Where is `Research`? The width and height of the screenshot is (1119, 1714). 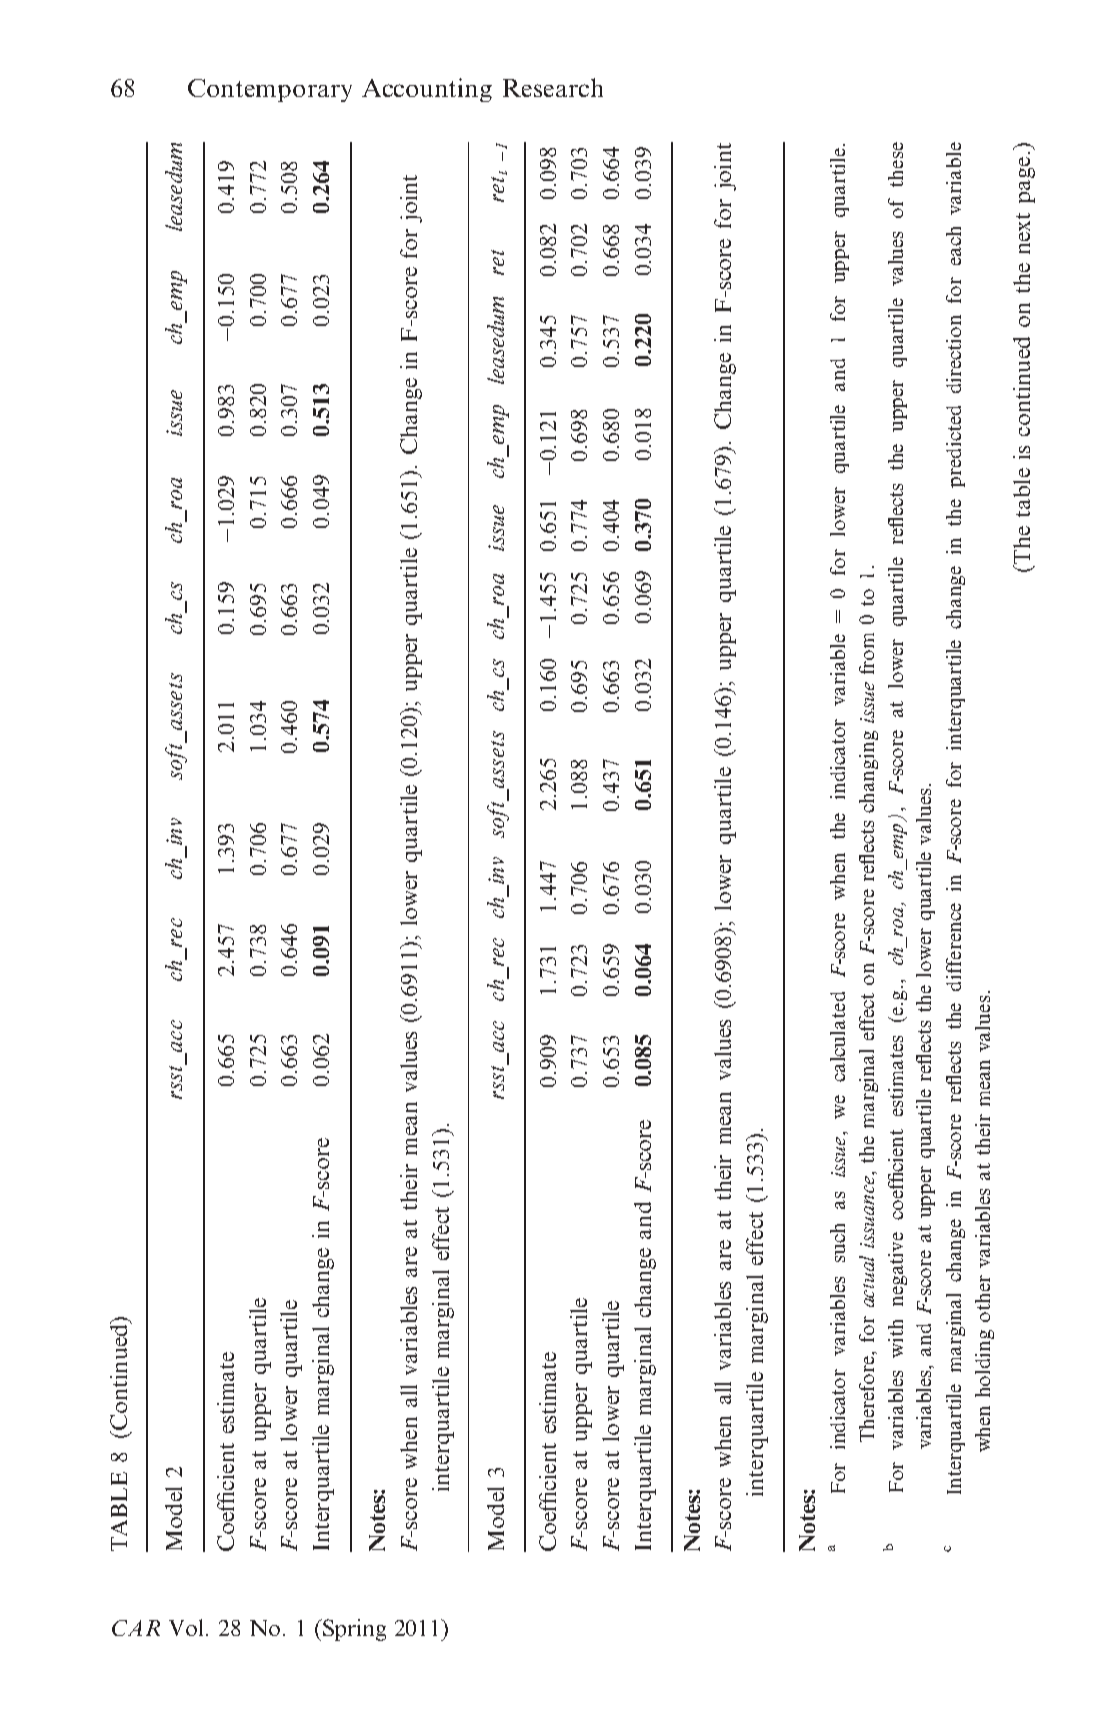 Research is located at coordinates (553, 87).
